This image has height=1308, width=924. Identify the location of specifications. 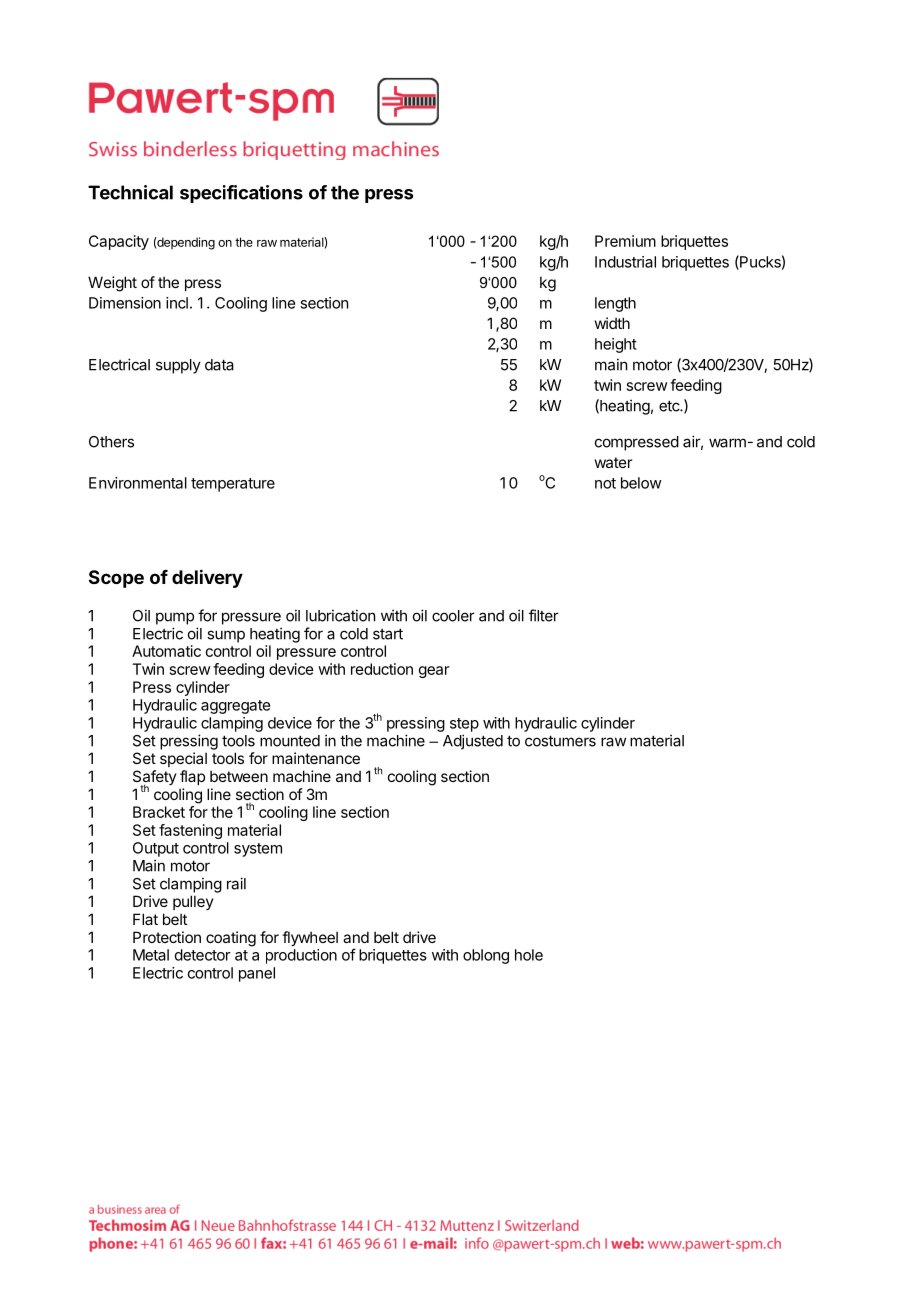
(241, 194).
